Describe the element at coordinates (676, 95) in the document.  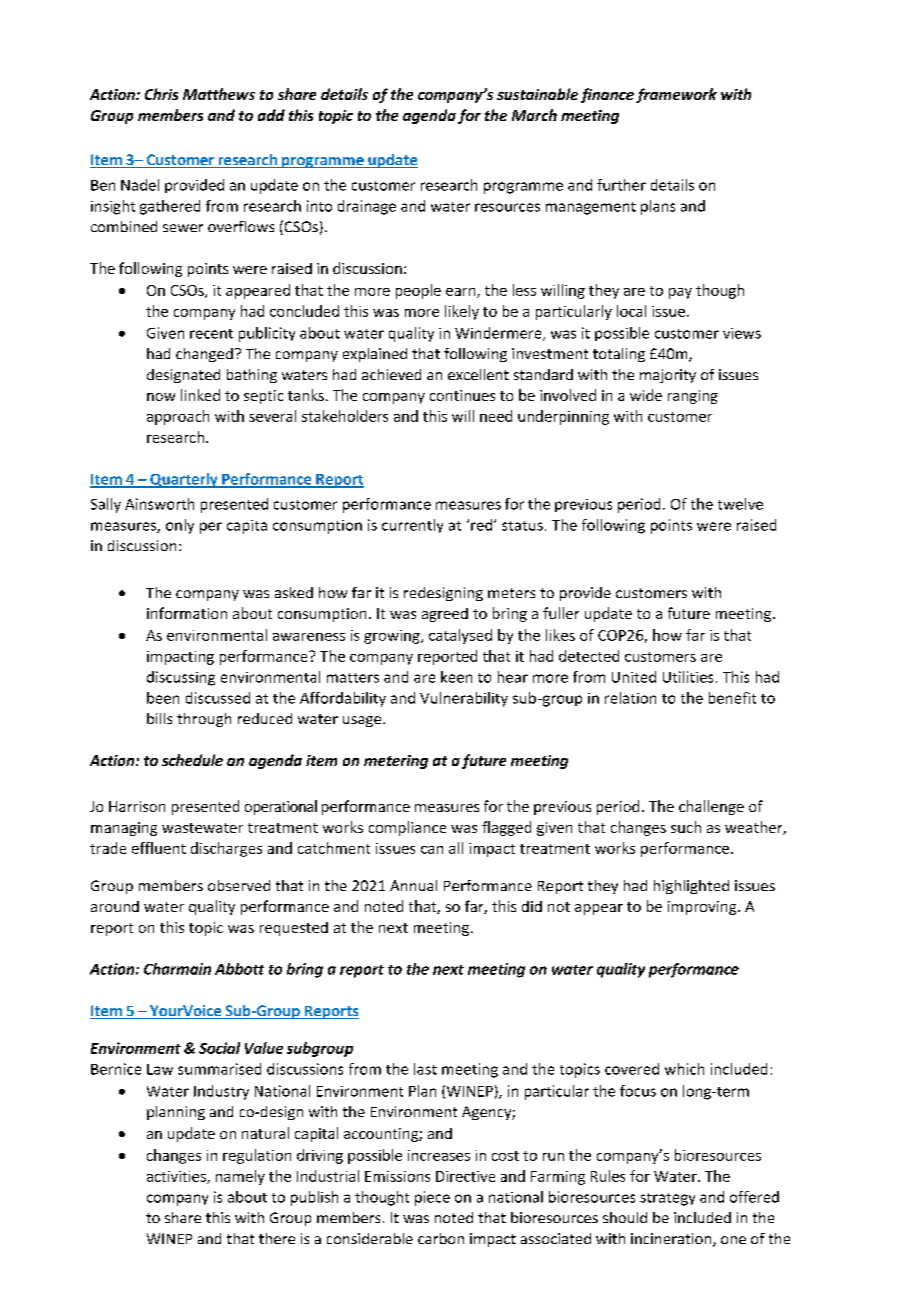
I see `framework` at that location.
